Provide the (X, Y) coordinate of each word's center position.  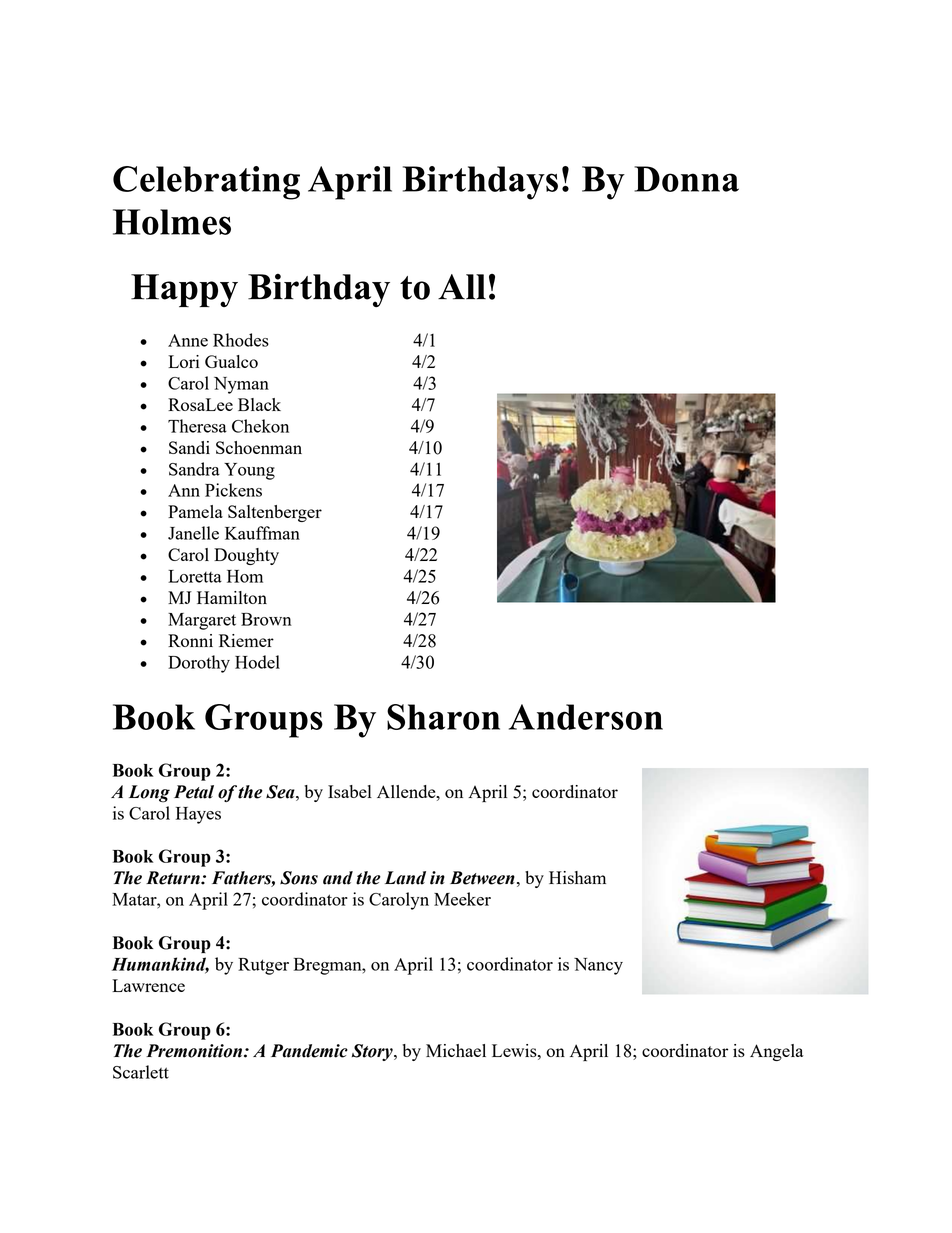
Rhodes (241, 340)
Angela (777, 1052)
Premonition (195, 1051)
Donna (686, 179)
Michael (456, 1050)
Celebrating (206, 183)
